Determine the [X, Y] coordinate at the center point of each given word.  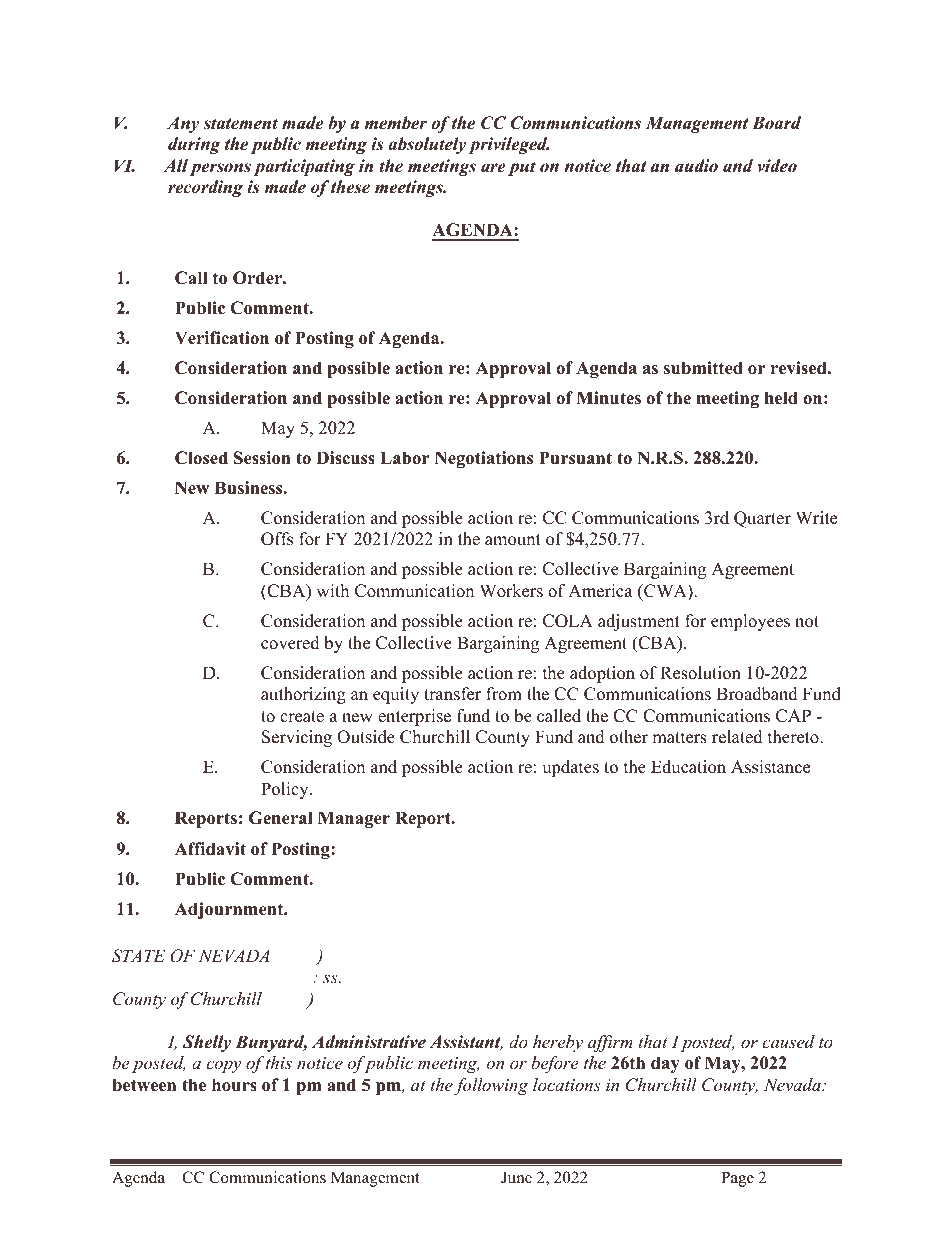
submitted [703, 368]
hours [234, 1085]
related [737, 737]
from [504, 694]
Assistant [466, 1042]
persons [220, 169]
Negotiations [484, 459]
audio [696, 166]
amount [513, 540]
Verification [222, 338]
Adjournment [230, 910]
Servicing [297, 738]
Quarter [762, 519]
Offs [277, 539]
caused [788, 1041]
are [493, 168]
